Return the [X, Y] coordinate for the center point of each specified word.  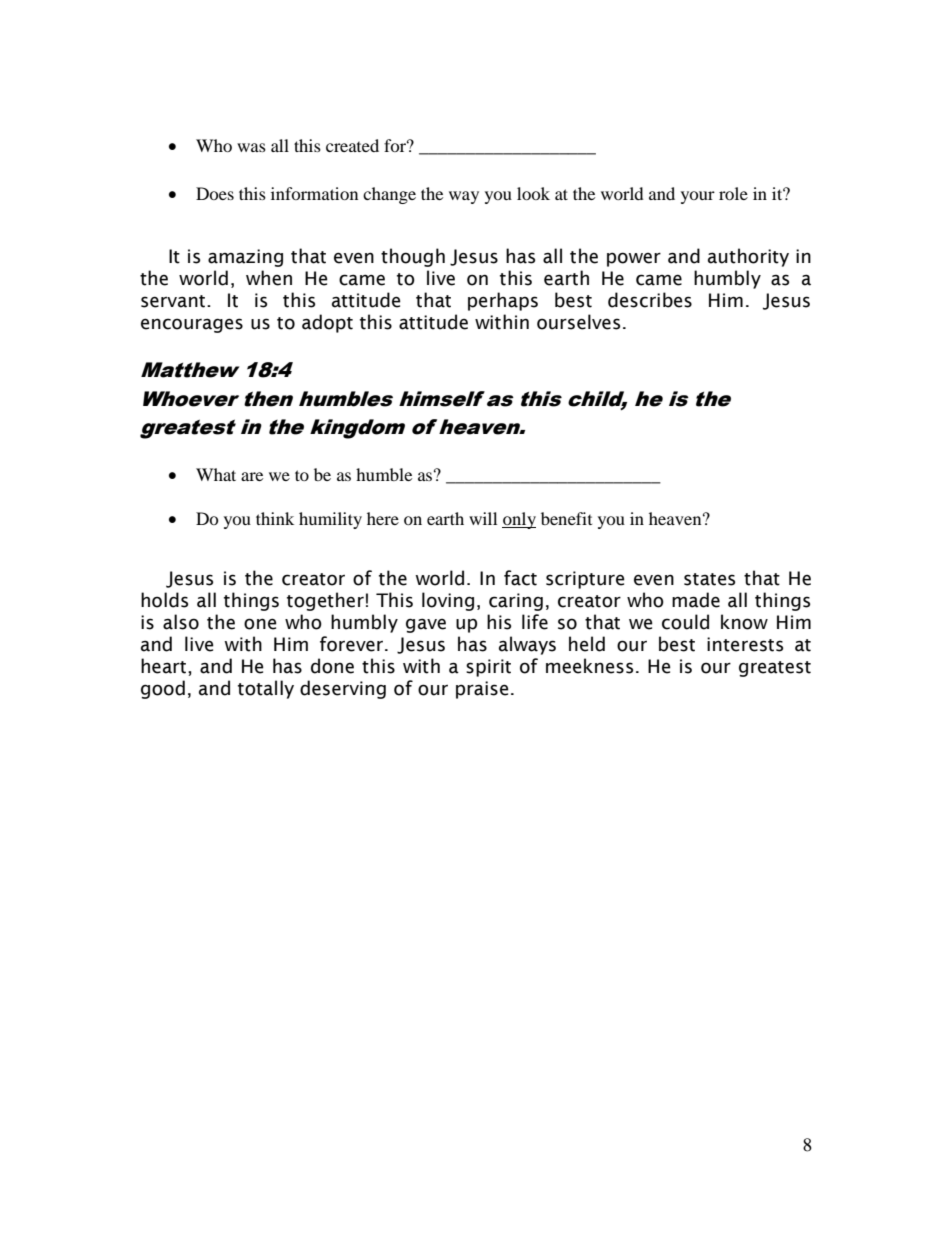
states [709, 579]
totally [266, 689]
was [251, 147]
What [216, 474]
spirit [488, 668]
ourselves [578, 322]
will [483, 518]
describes [650, 300]
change [389, 195]
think [275, 518]
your [698, 197]
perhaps [503, 301]
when [269, 278]
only [519, 520]
